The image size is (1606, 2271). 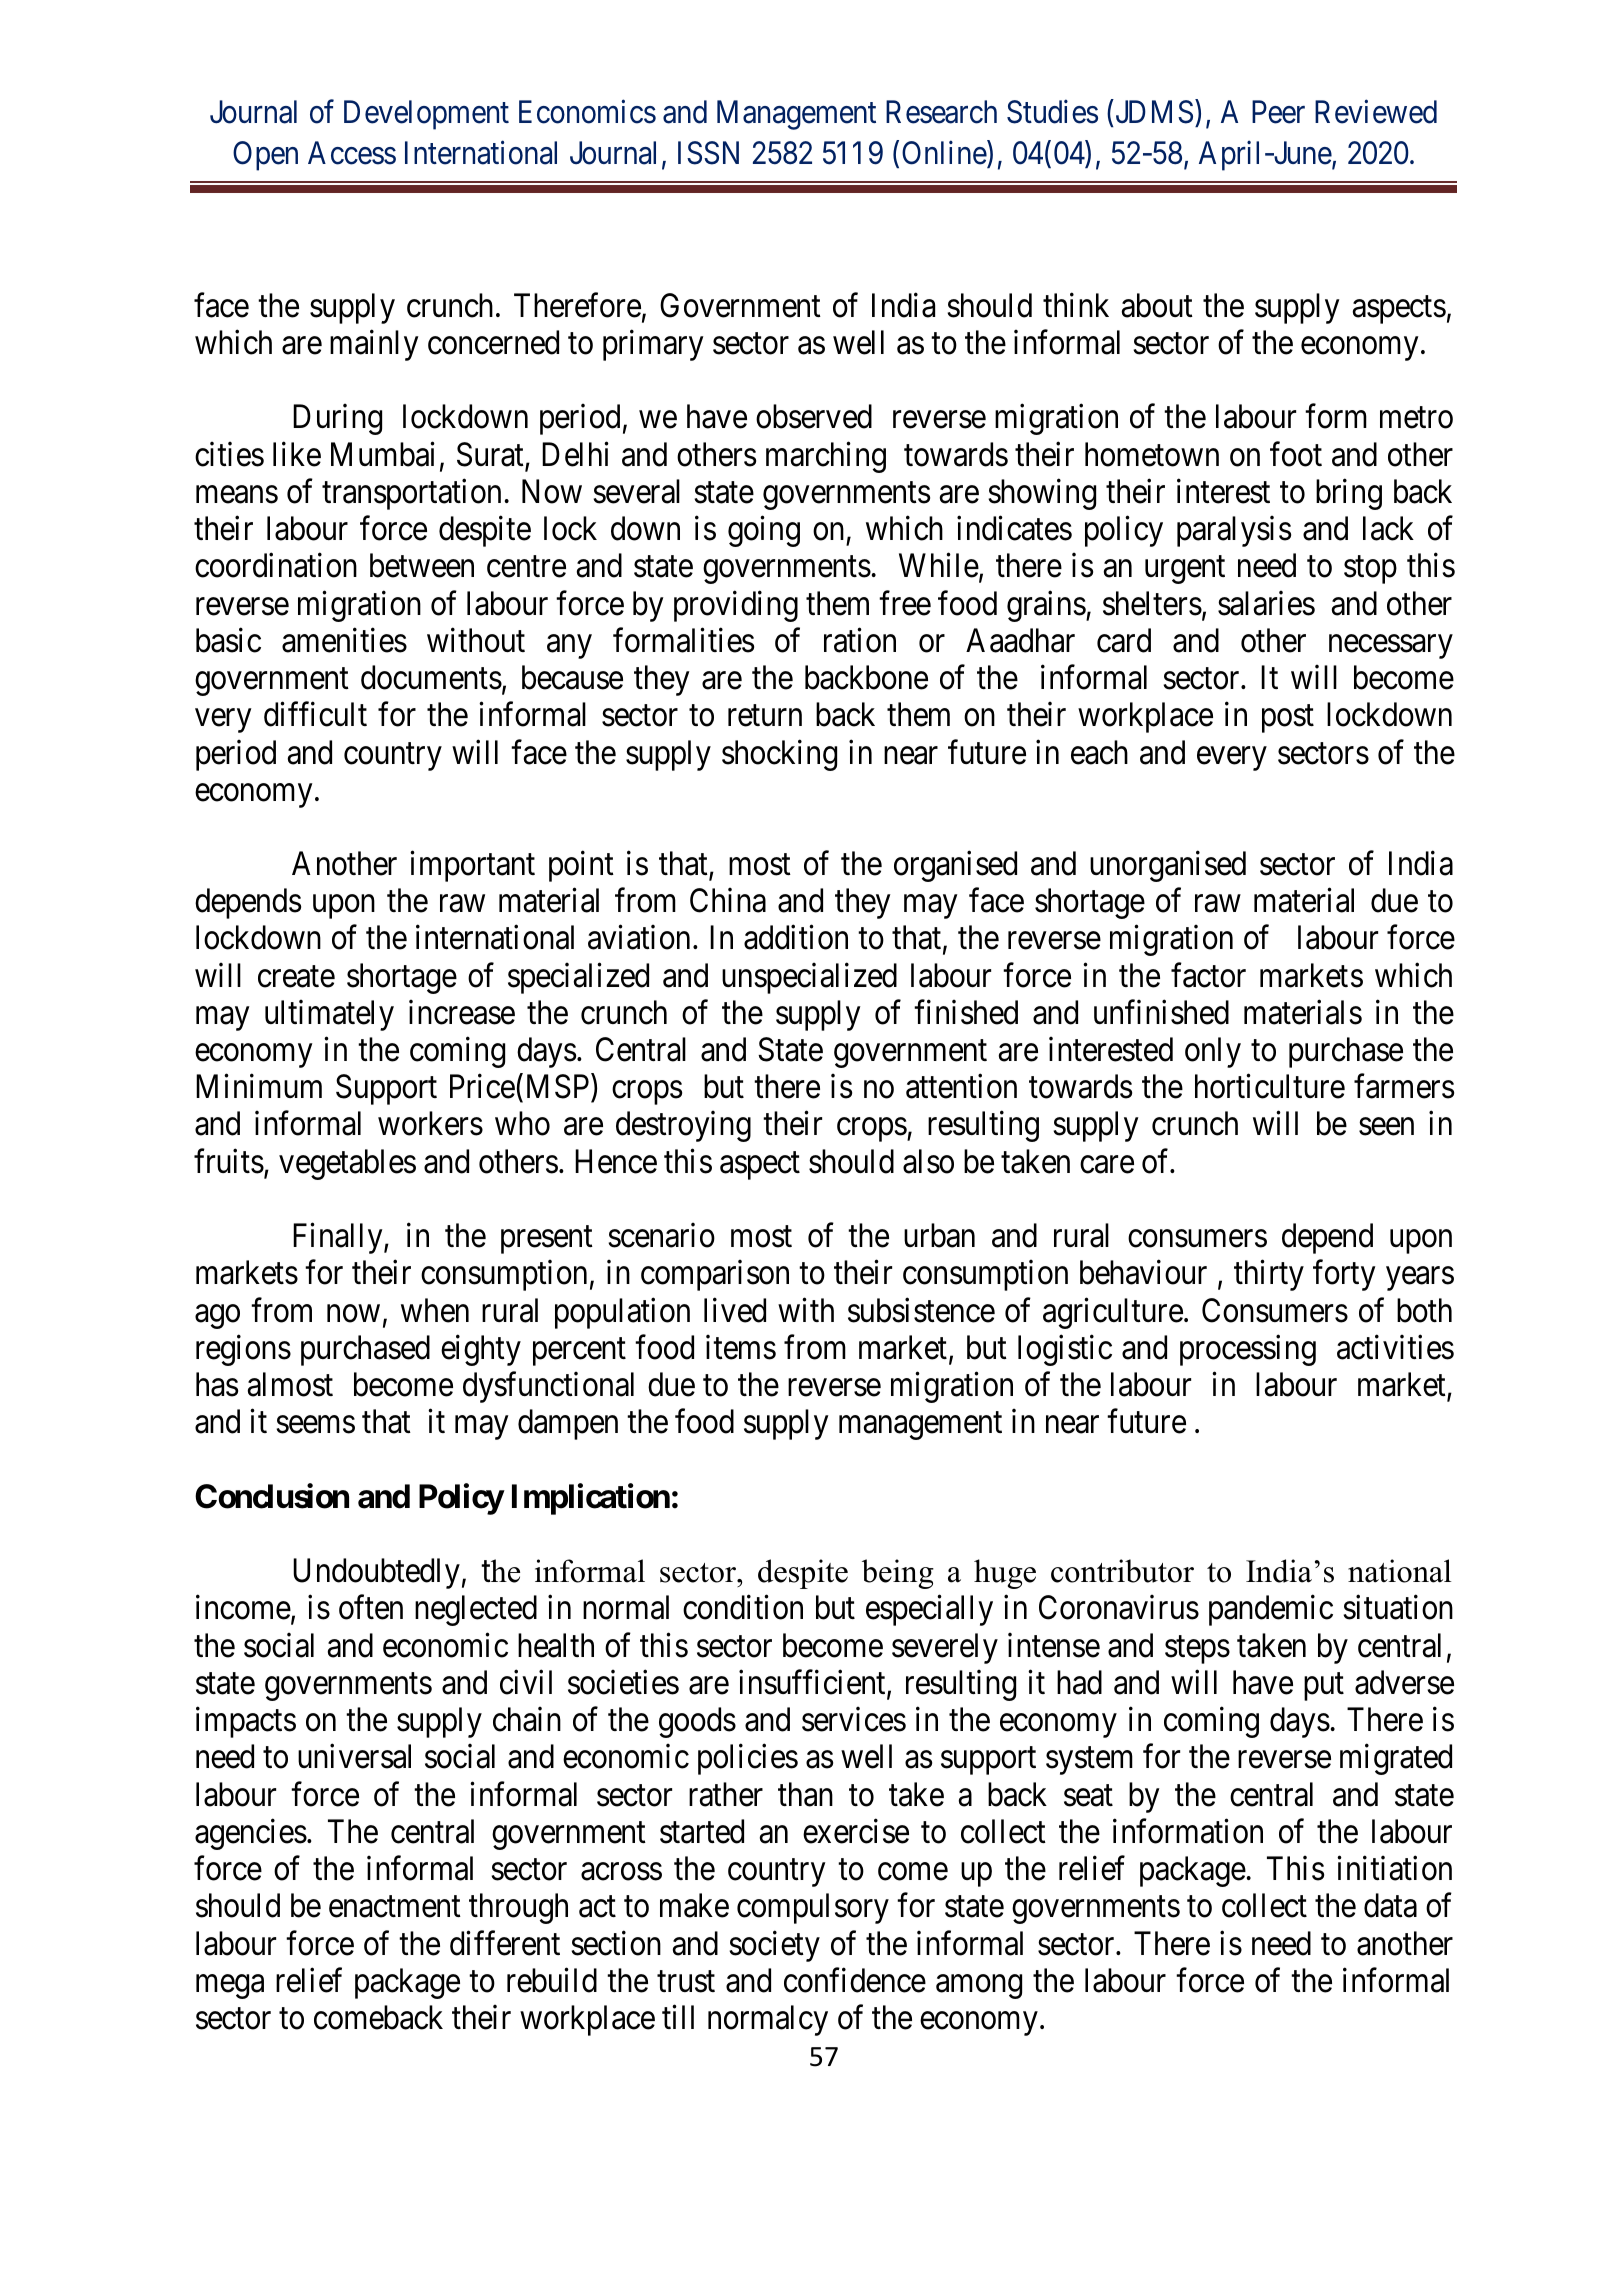 What do you see at coordinates (1208, 975) in the screenshot?
I see `factor` at bounding box center [1208, 975].
